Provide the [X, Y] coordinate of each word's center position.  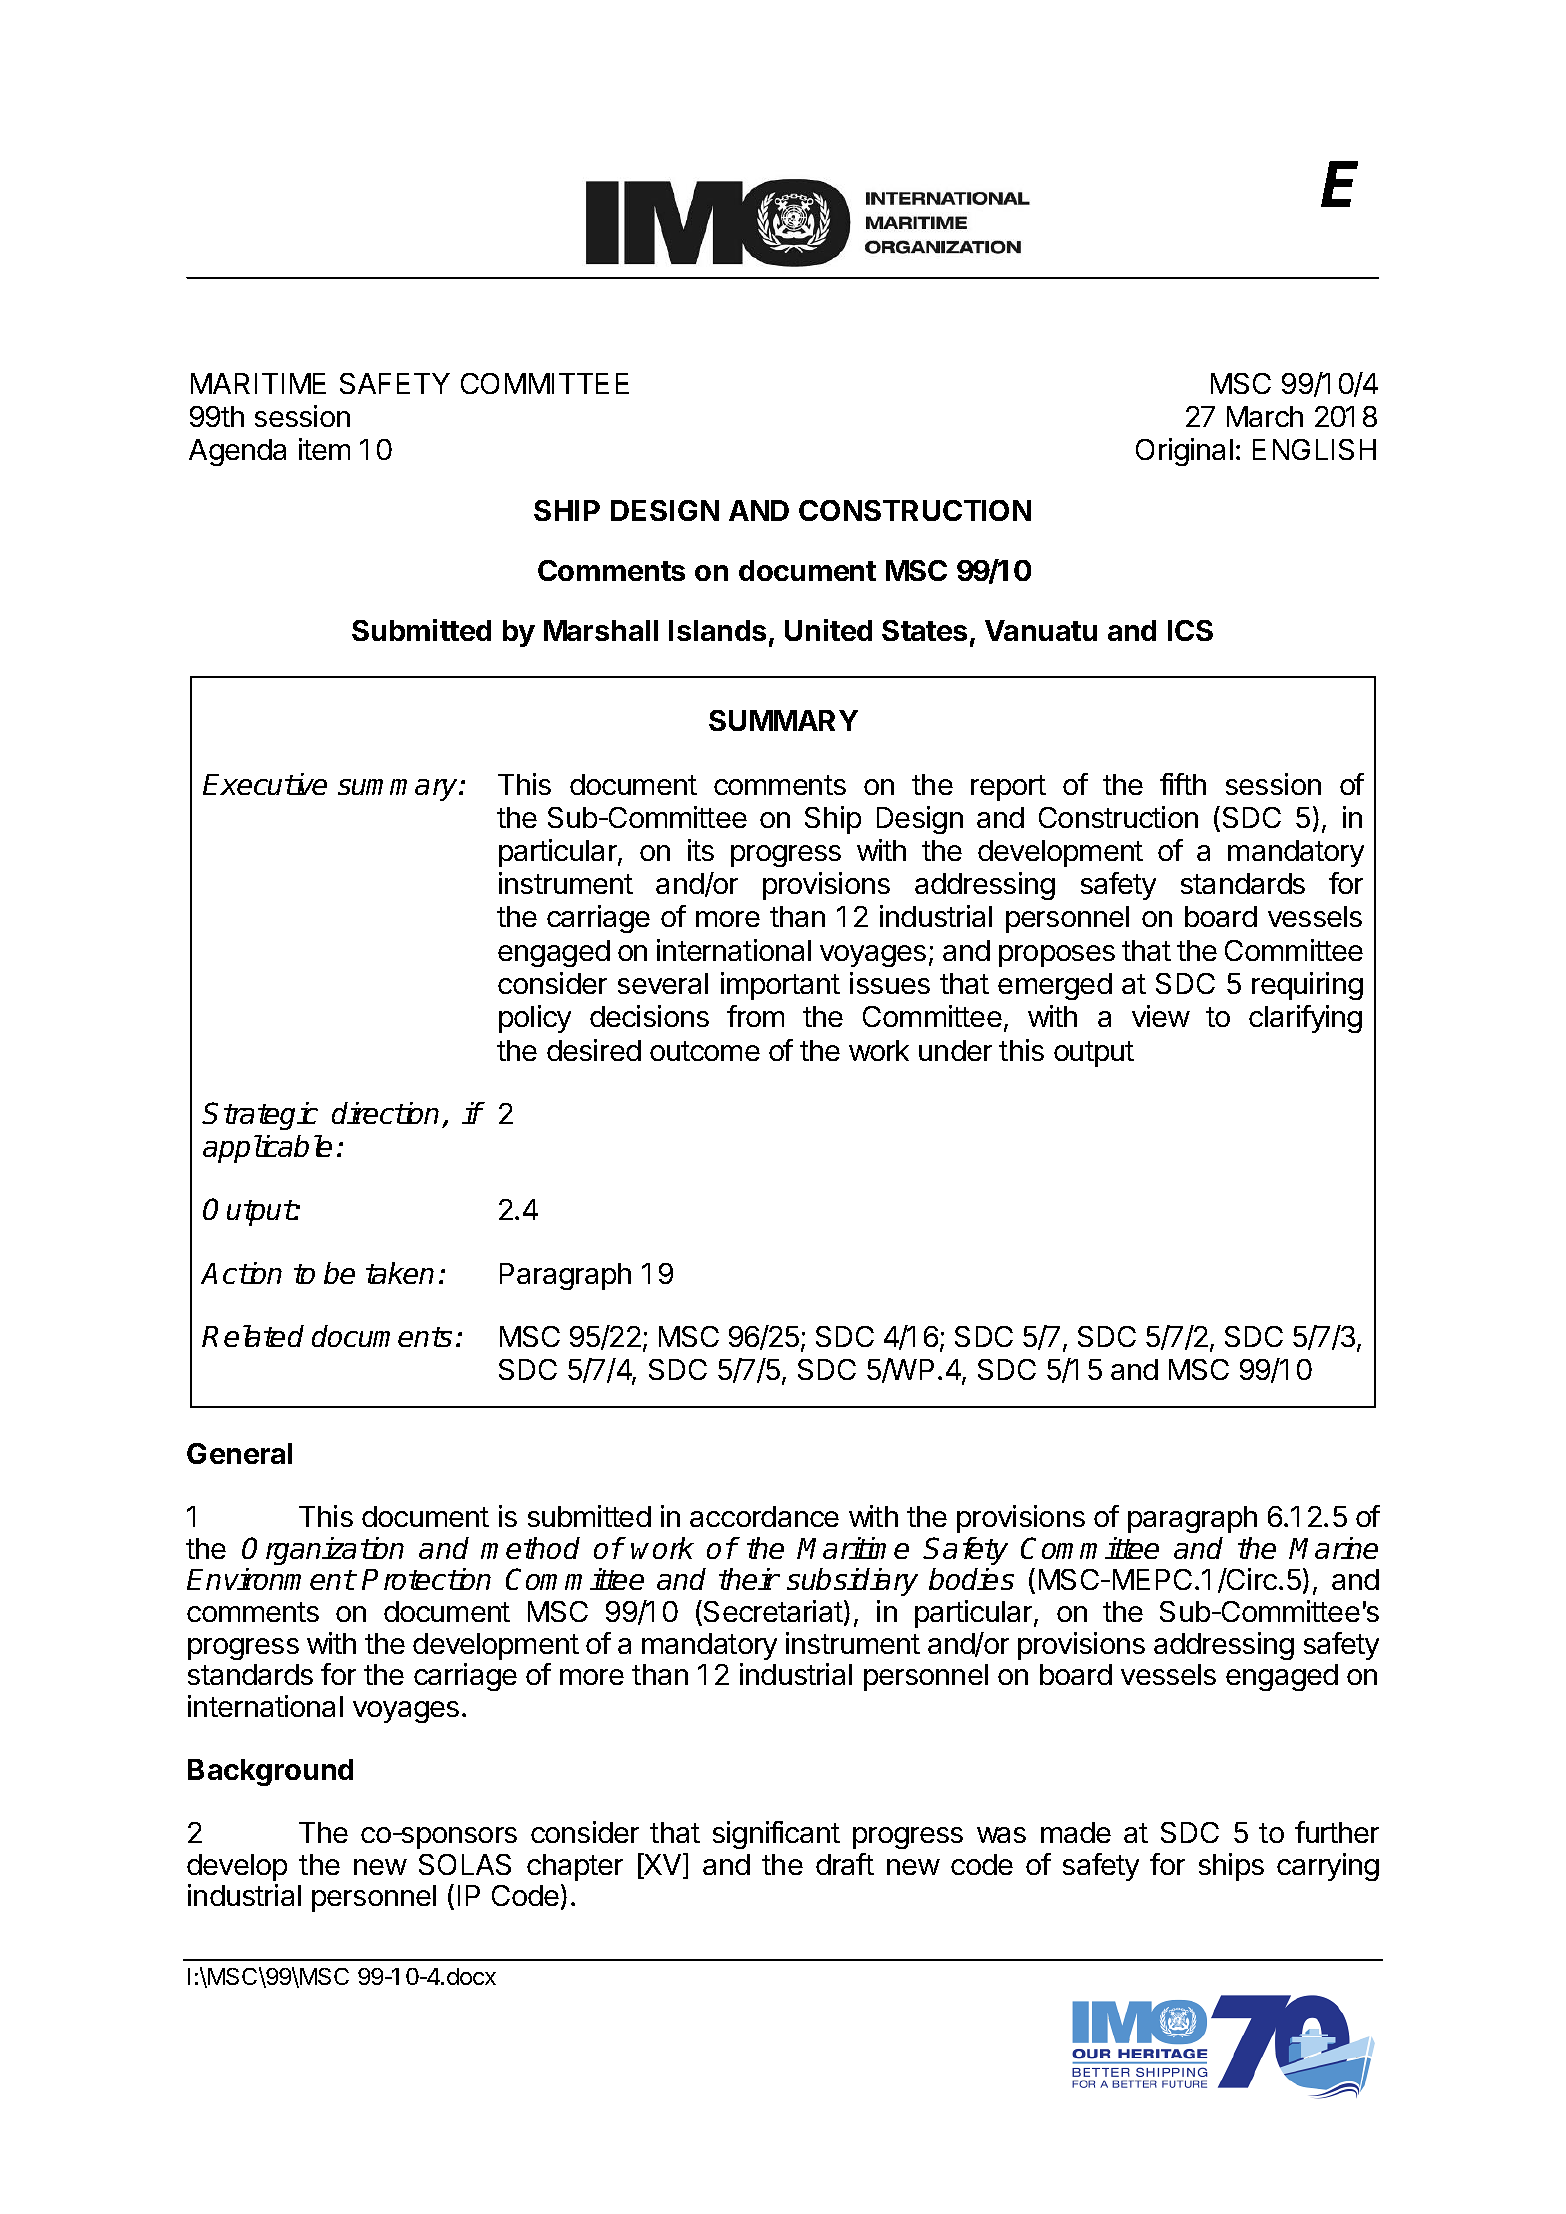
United [828, 630]
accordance [764, 1516]
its [701, 850]
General [239, 1453]
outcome [705, 1051]
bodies [971, 1579]
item [324, 449]
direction [385, 1113]
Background [270, 1772]
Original [1184, 452]
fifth [1183, 784]
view [1161, 1016]
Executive [265, 784]
